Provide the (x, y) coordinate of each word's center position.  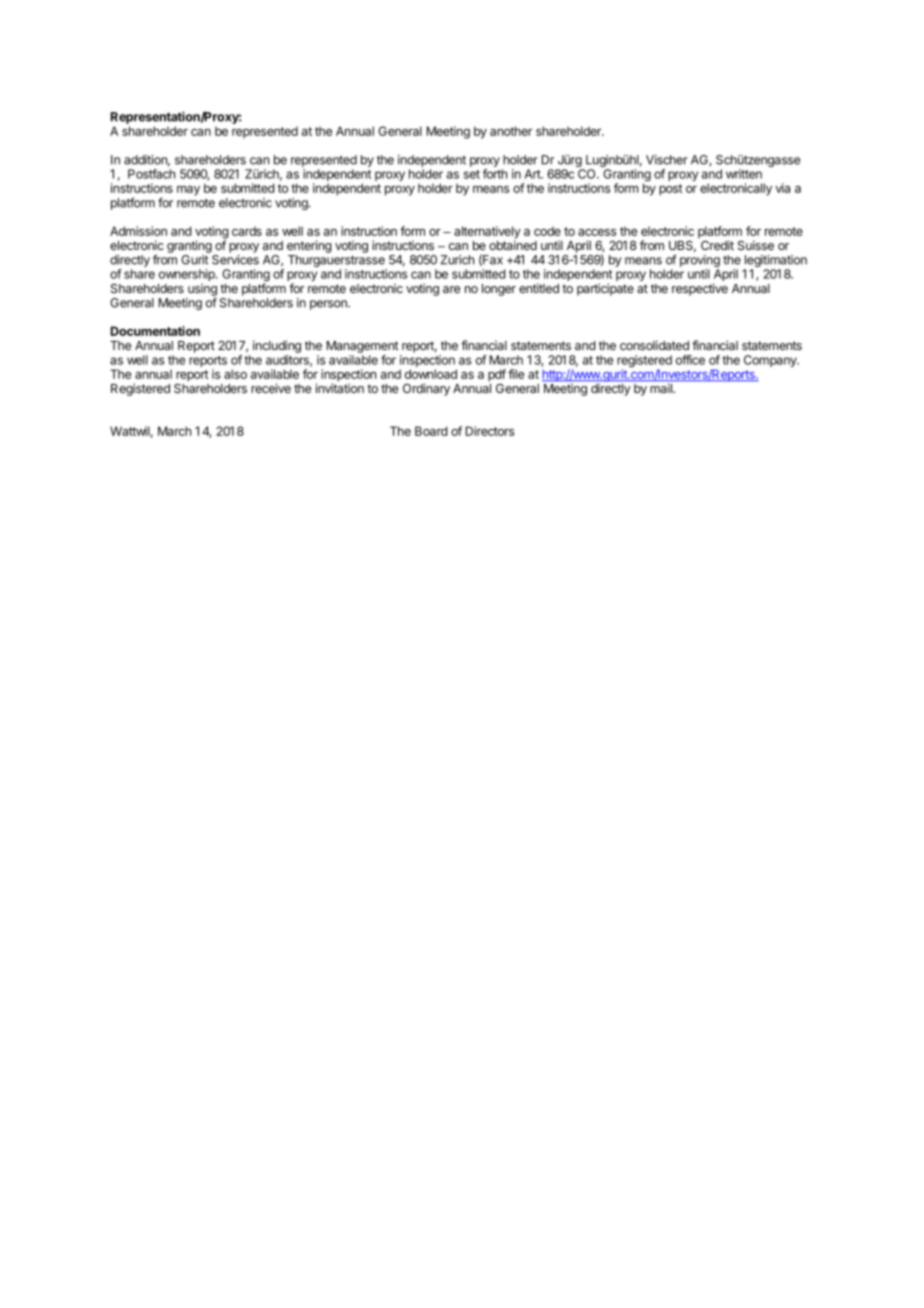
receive (271, 388)
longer (499, 290)
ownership (188, 275)
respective (700, 289)
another (511, 131)
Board (431, 431)
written (744, 174)
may (188, 191)
